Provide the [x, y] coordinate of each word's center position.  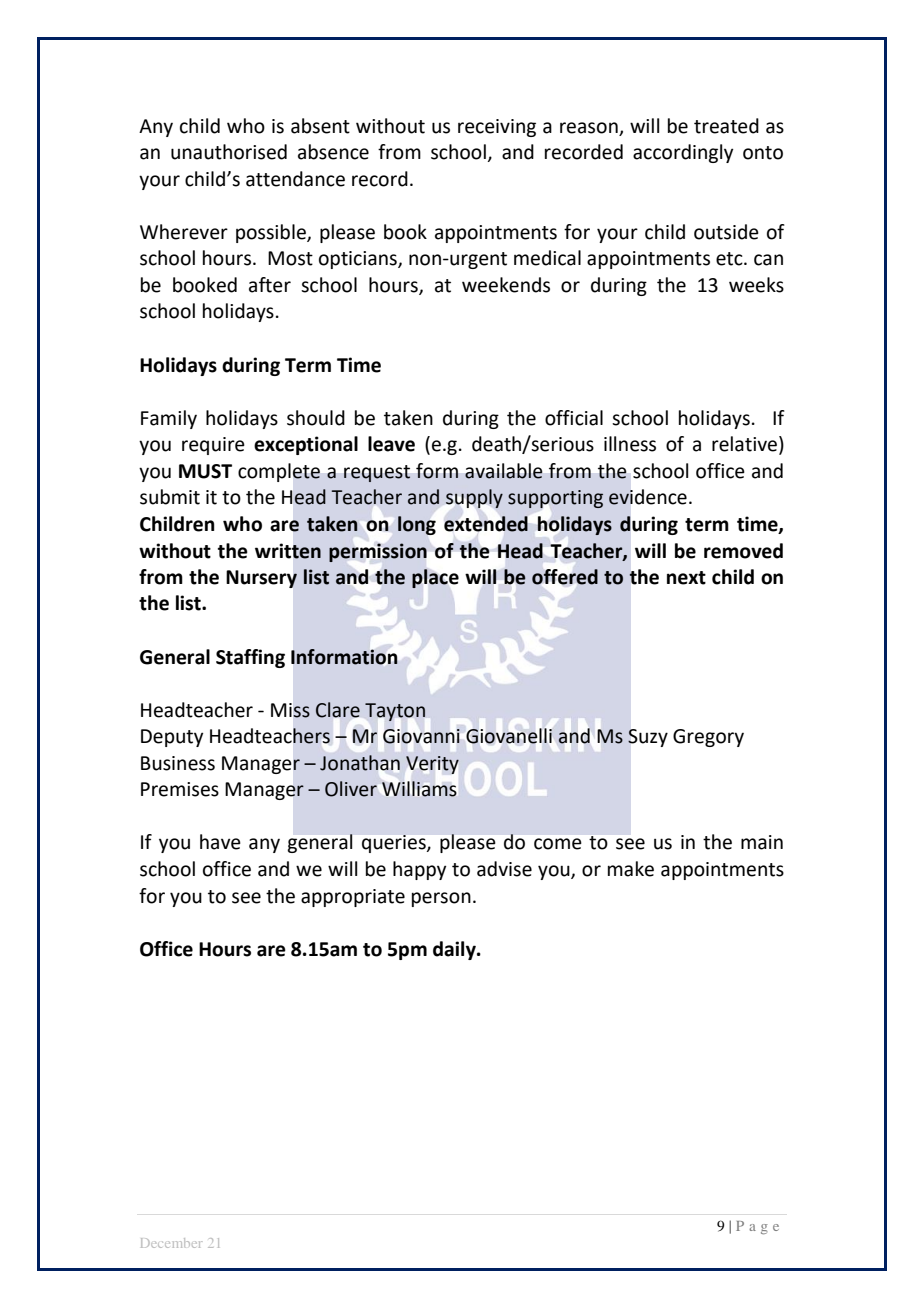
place [435, 578]
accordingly [683, 153]
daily [455, 950]
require [213, 446]
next [686, 578]
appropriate [353, 898]
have [220, 842]
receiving [497, 128]
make [631, 869]
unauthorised [229, 152]
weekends [506, 285]
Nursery [261, 579]
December [171, 1243]
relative [746, 445]
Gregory [708, 738]
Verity [432, 765]
